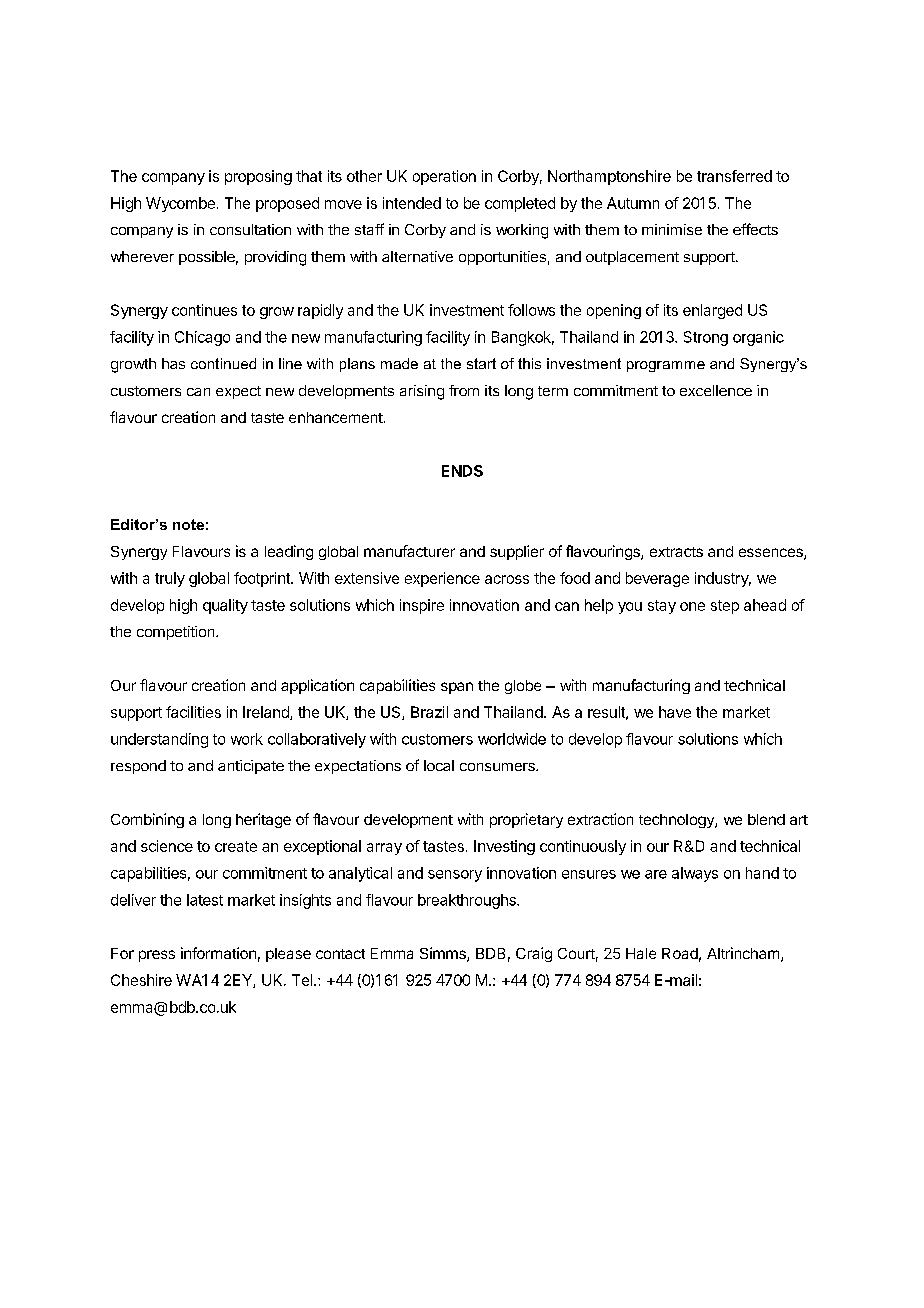  What do you see at coordinates (657, 579) in the document?
I see `beverage` at bounding box center [657, 579].
